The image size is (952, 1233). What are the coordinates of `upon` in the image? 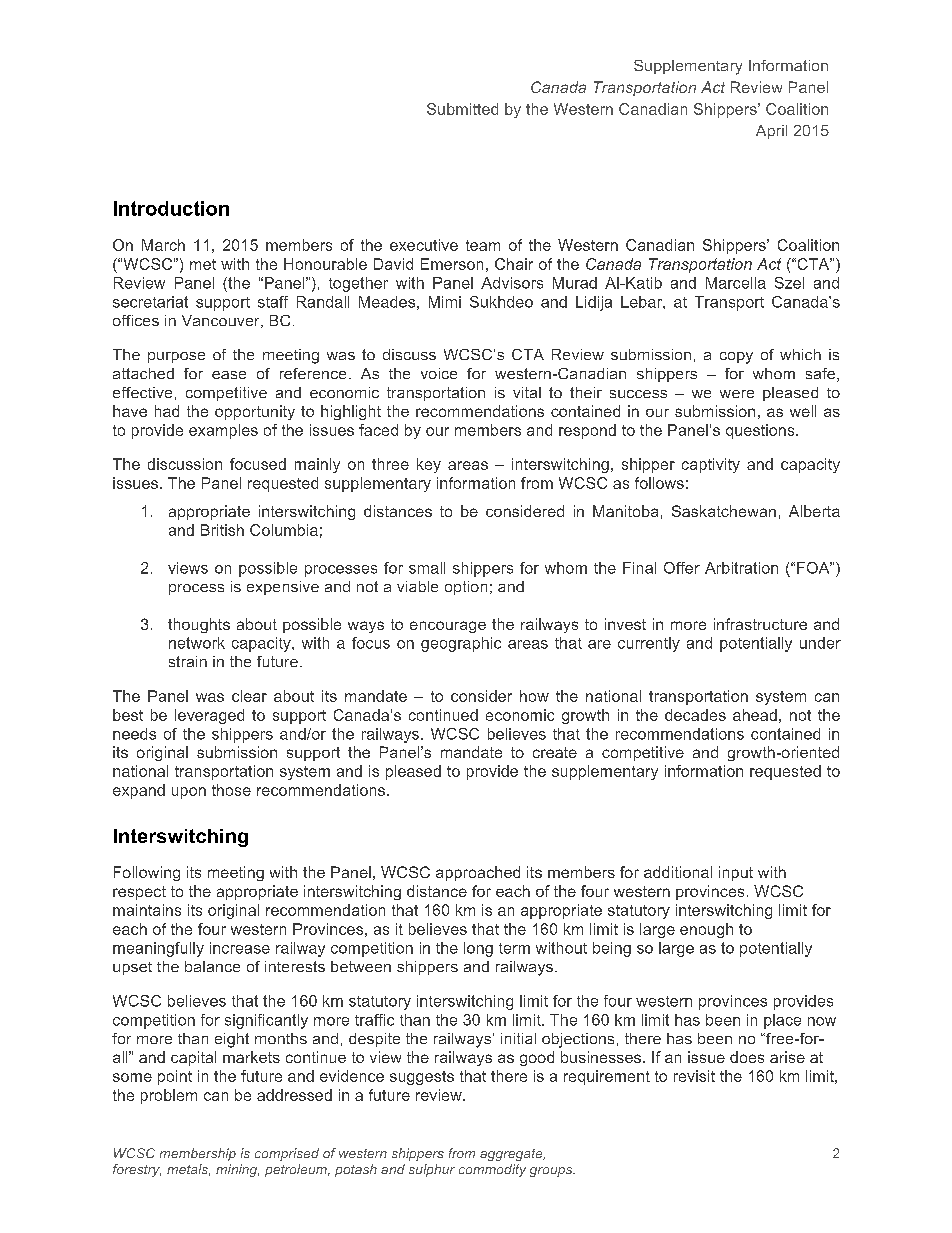 It's located at (189, 793).
